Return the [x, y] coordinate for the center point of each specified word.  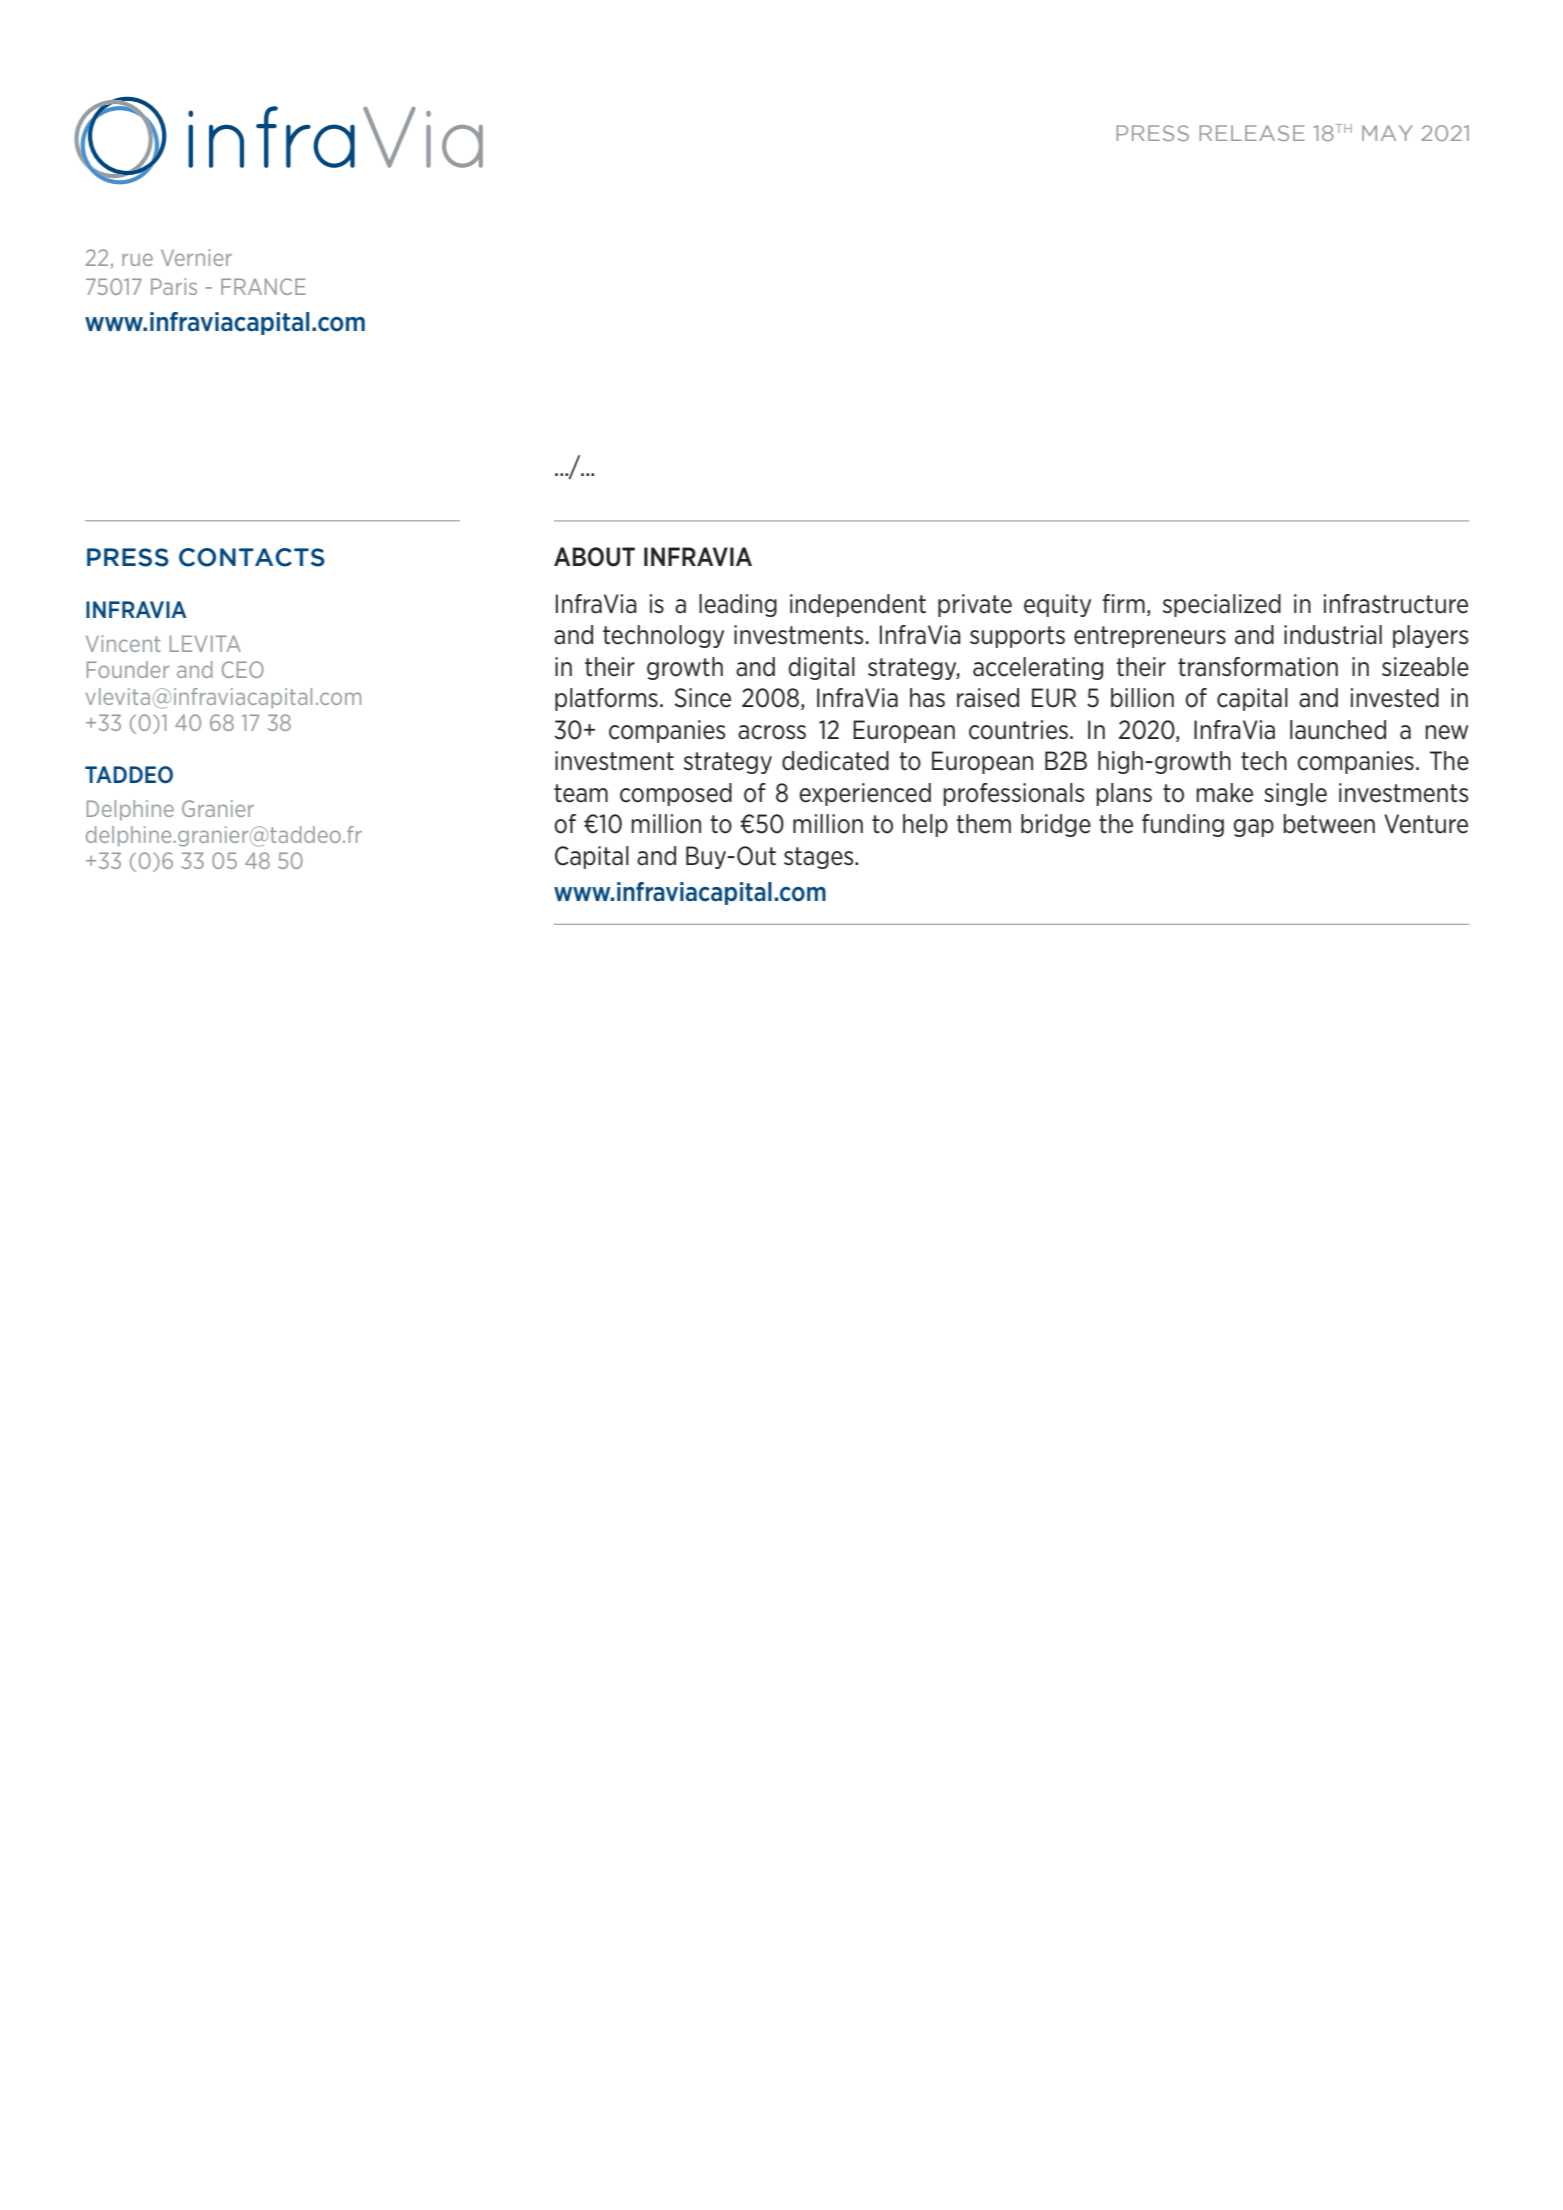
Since [702, 698]
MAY [1387, 133]
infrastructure [1396, 604]
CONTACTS [252, 557]
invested [1395, 698]
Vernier [196, 257]
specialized [1222, 605]
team [581, 793]
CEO [243, 669]
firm [1123, 603]
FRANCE [263, 286]
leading [738, 605]
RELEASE [1252, 133]
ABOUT [594, 557]
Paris [174, 286]
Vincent [123, 643]
